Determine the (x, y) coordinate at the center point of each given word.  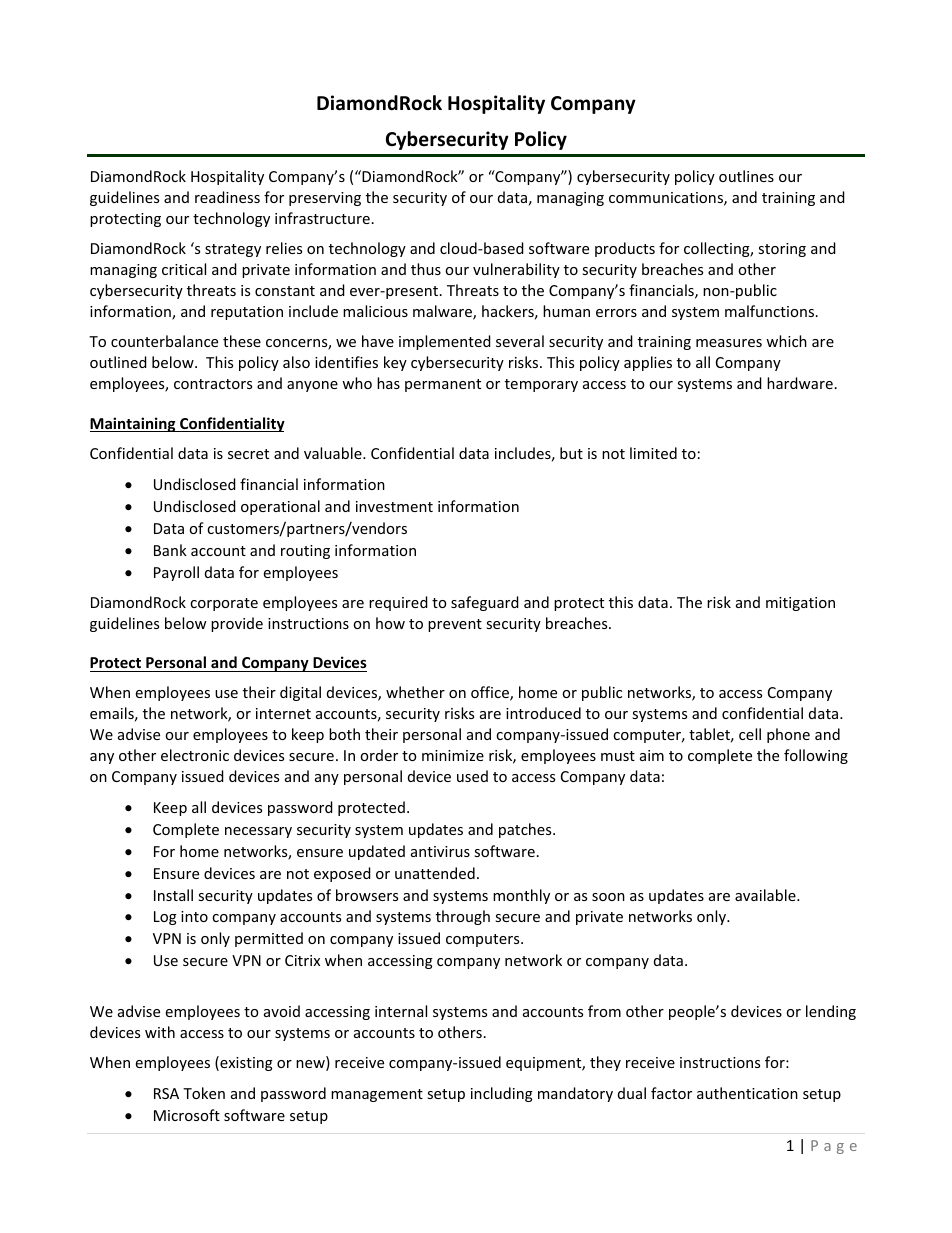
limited (653, 453)
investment (394, 506)
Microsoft (187, 1115)
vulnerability (516, 270)
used (472, 776)
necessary (258, 832)
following (816, 756)
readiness (227, 197)
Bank (170, 550)
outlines (746, 176)
